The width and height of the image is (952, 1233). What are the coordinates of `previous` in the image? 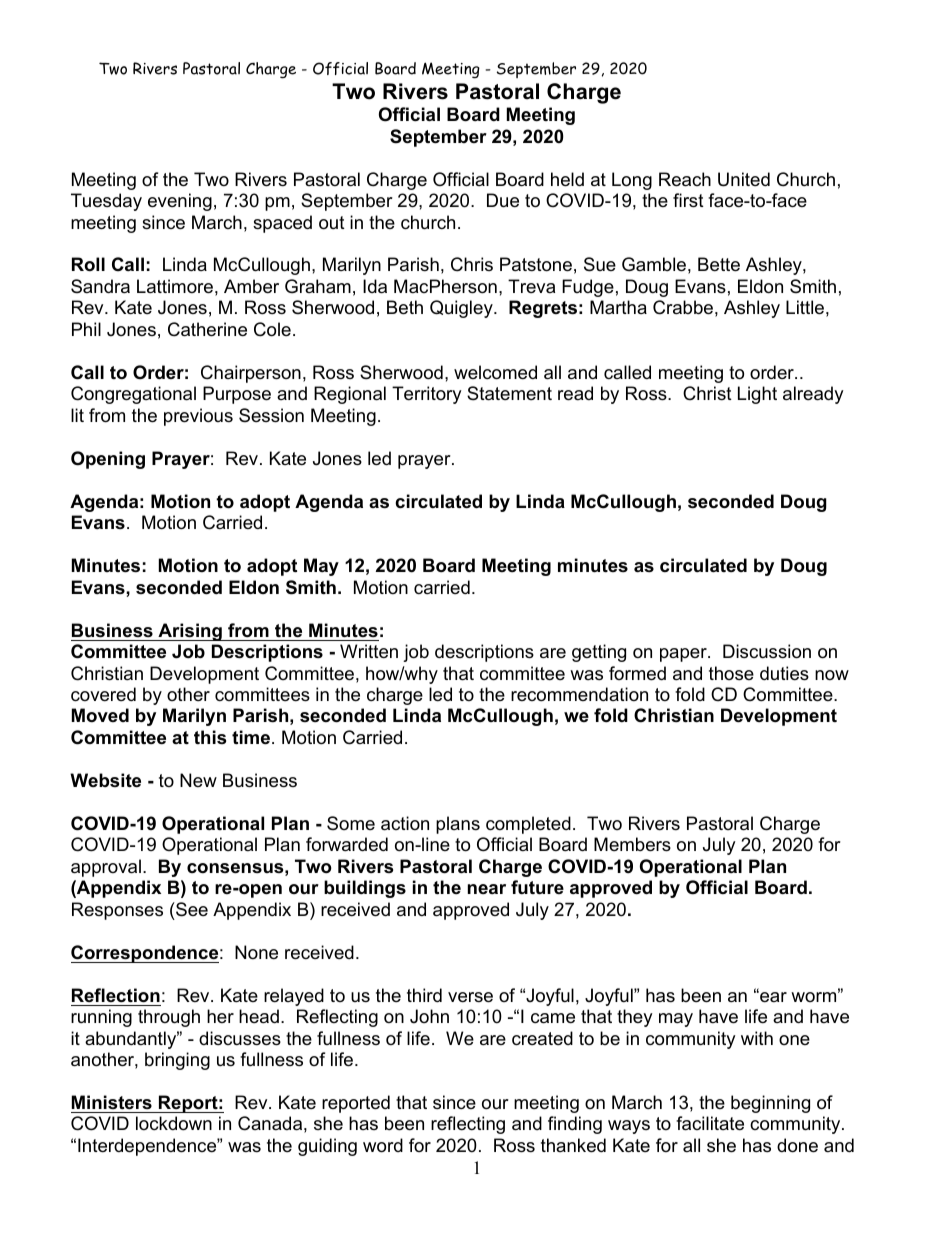 It's located at (198, 417).
